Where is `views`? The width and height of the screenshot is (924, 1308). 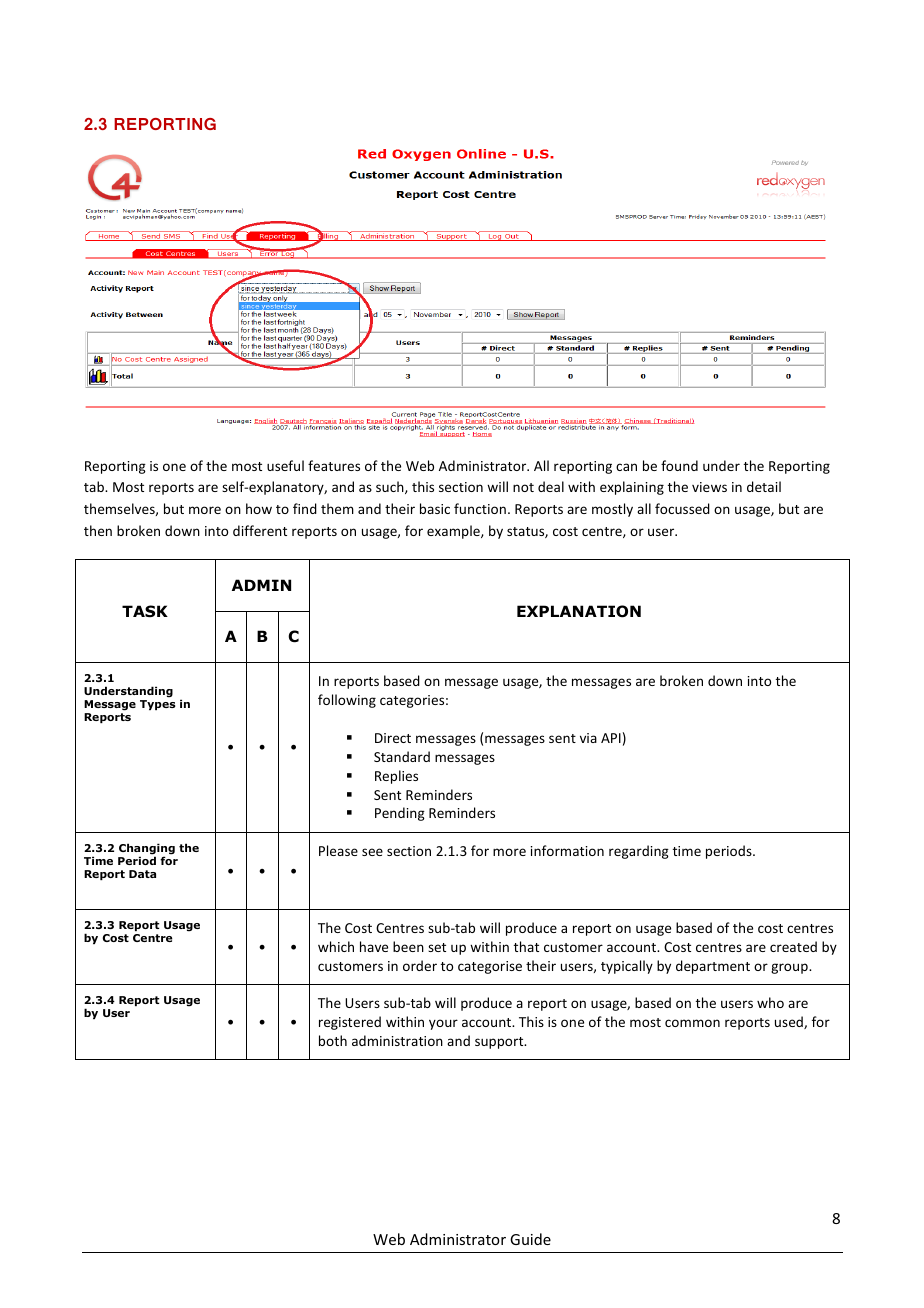 views is located at coordinates (709, 487).
